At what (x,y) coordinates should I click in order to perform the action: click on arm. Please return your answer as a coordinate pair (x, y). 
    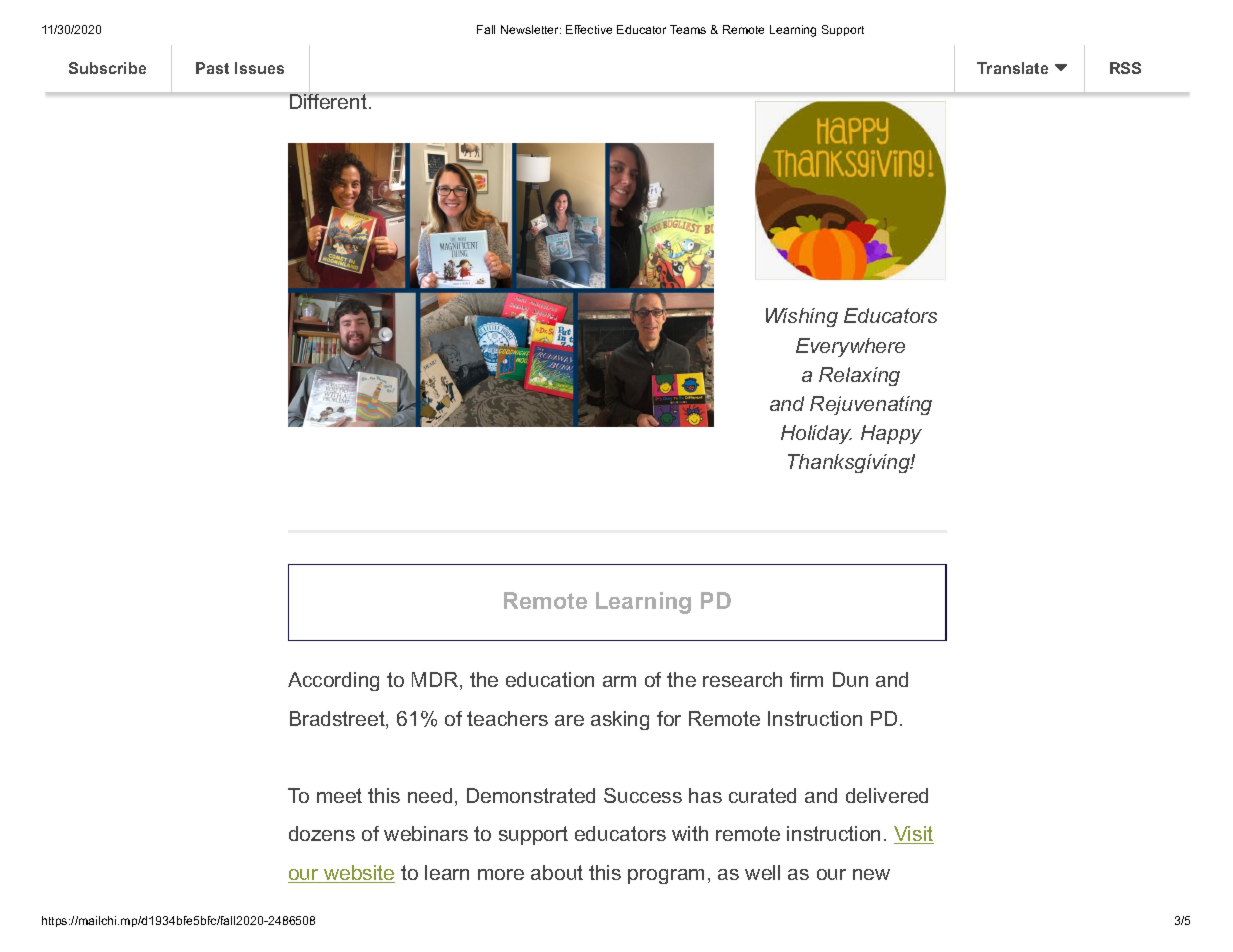
    Looking at the image, I should click on (619, 681).
